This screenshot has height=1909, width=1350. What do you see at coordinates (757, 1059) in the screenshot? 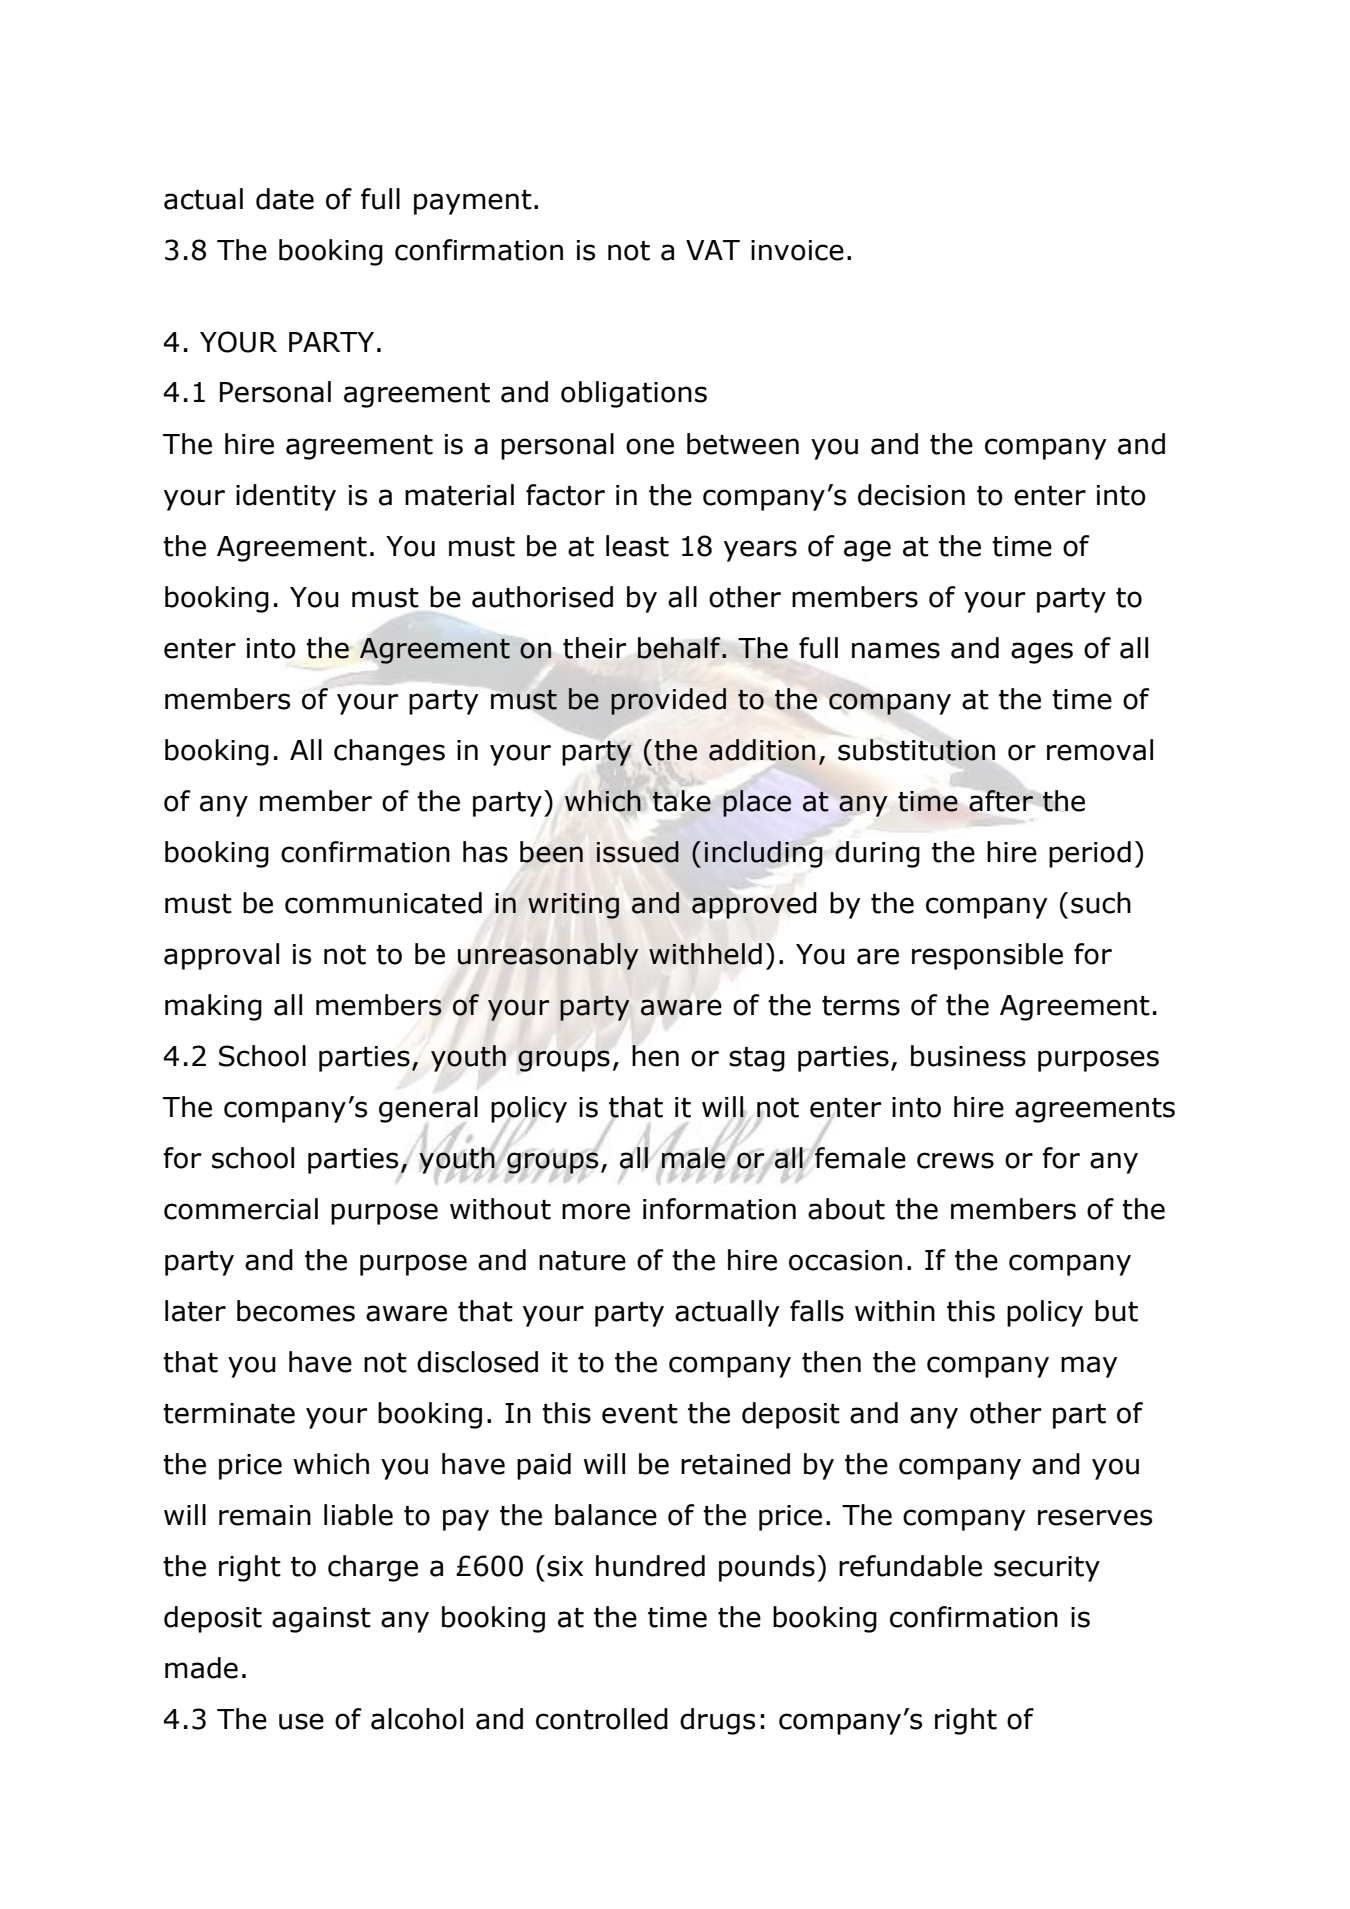
I see `stag` at bounding box center [757, 1059].
